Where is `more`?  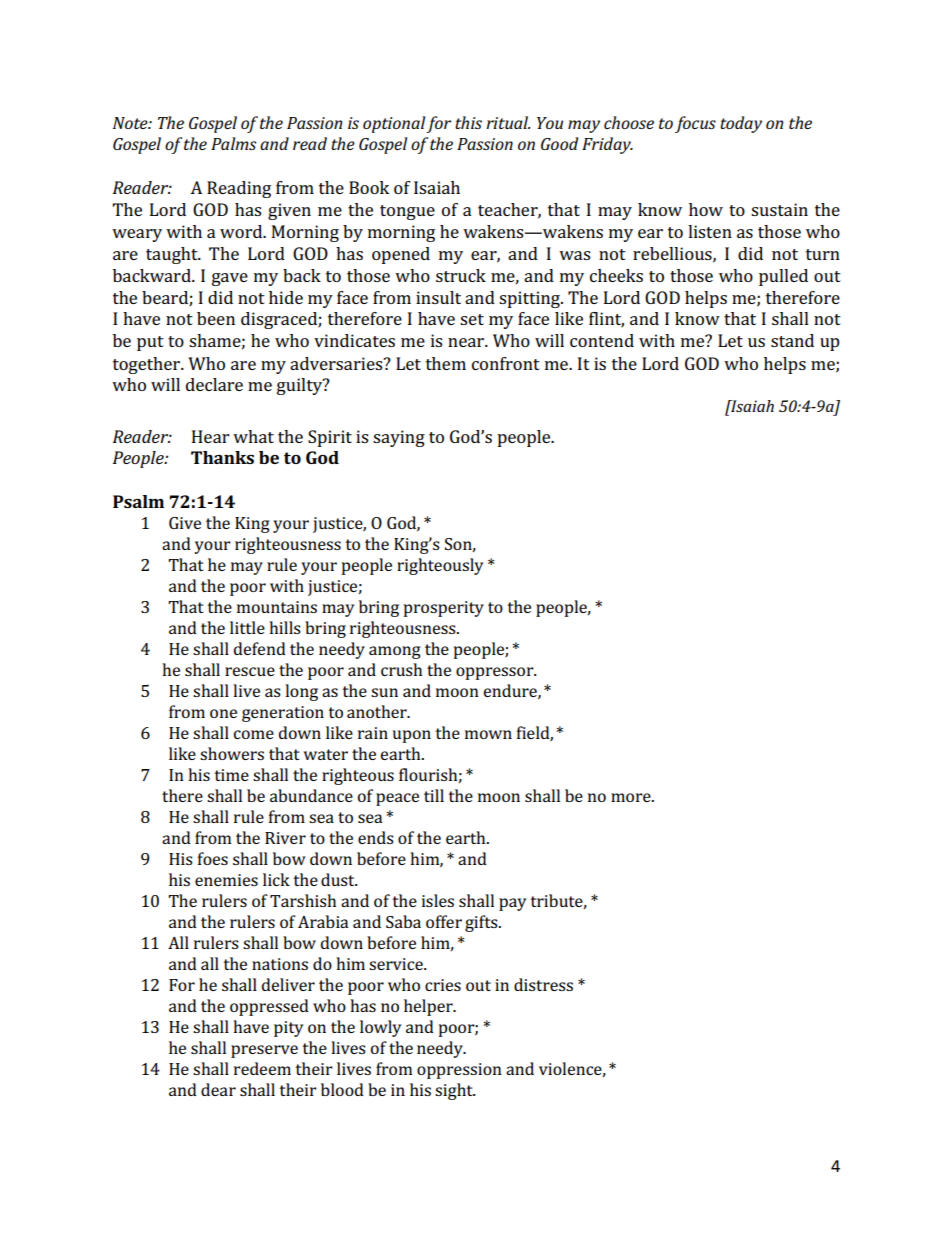 more is located at coordinates (632, 797).
